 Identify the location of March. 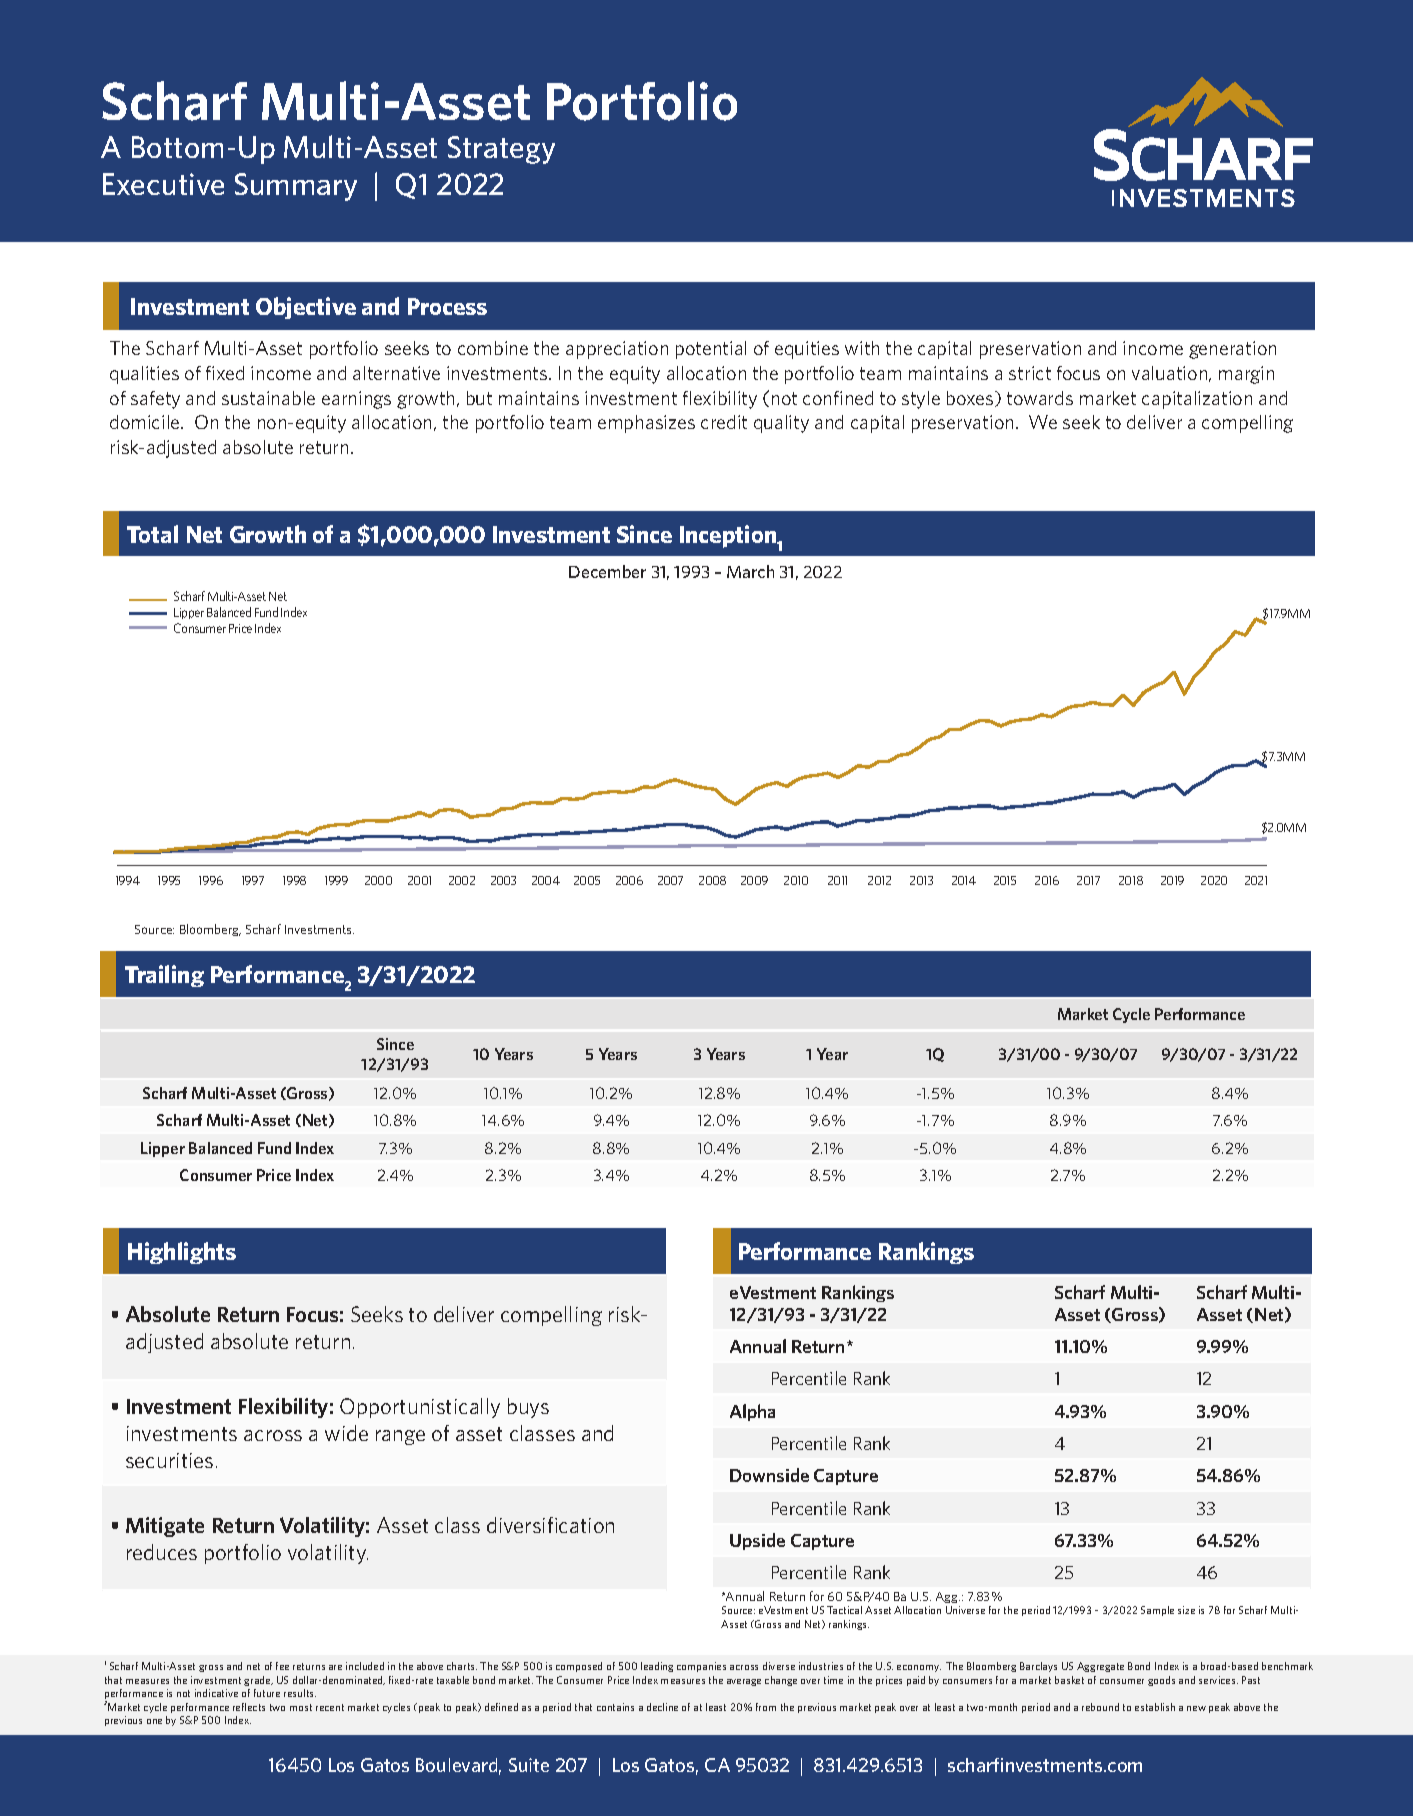
(750, 571).
